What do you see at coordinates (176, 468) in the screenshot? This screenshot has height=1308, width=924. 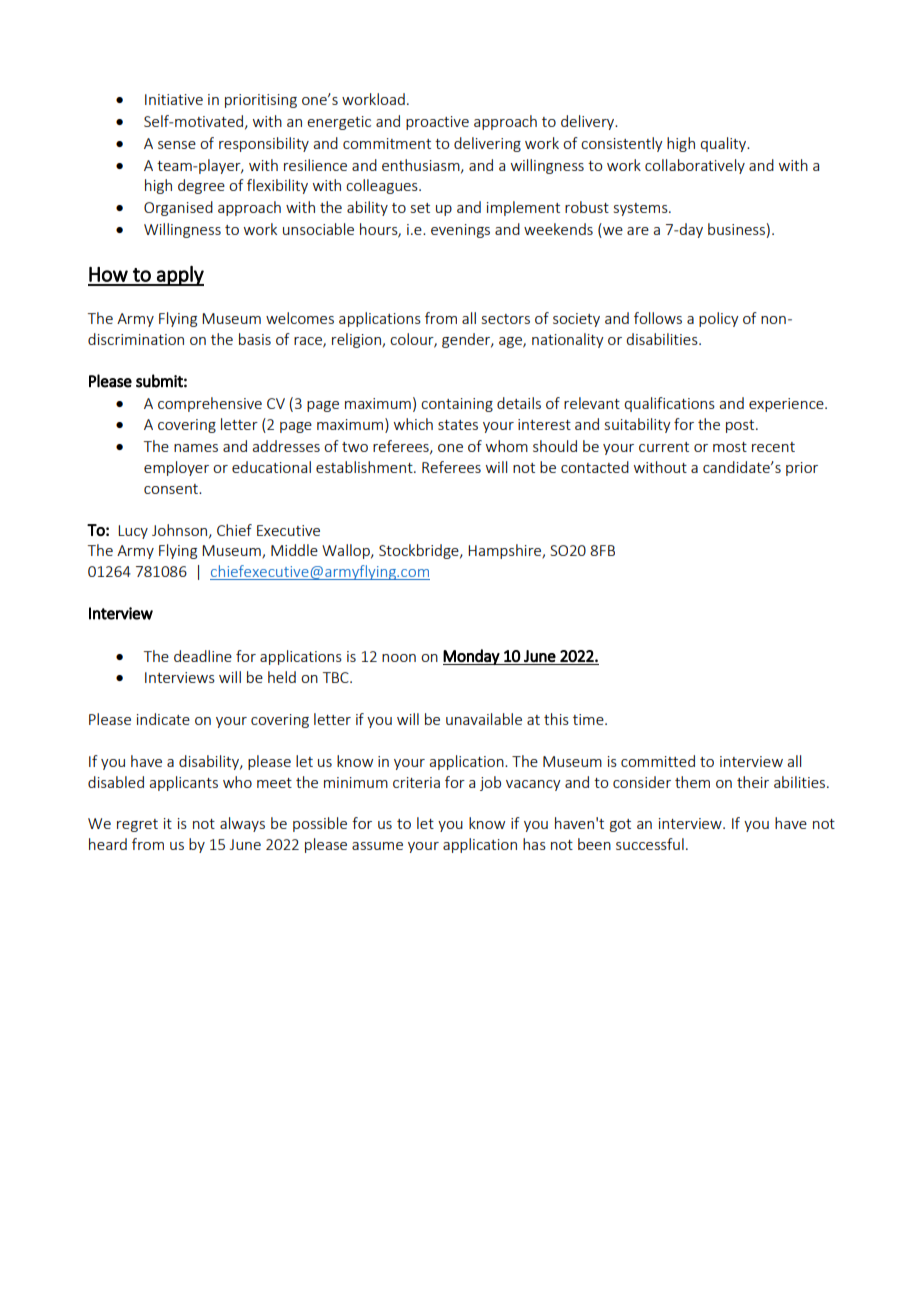 I see `employer` at bounding box center [176, 468].
